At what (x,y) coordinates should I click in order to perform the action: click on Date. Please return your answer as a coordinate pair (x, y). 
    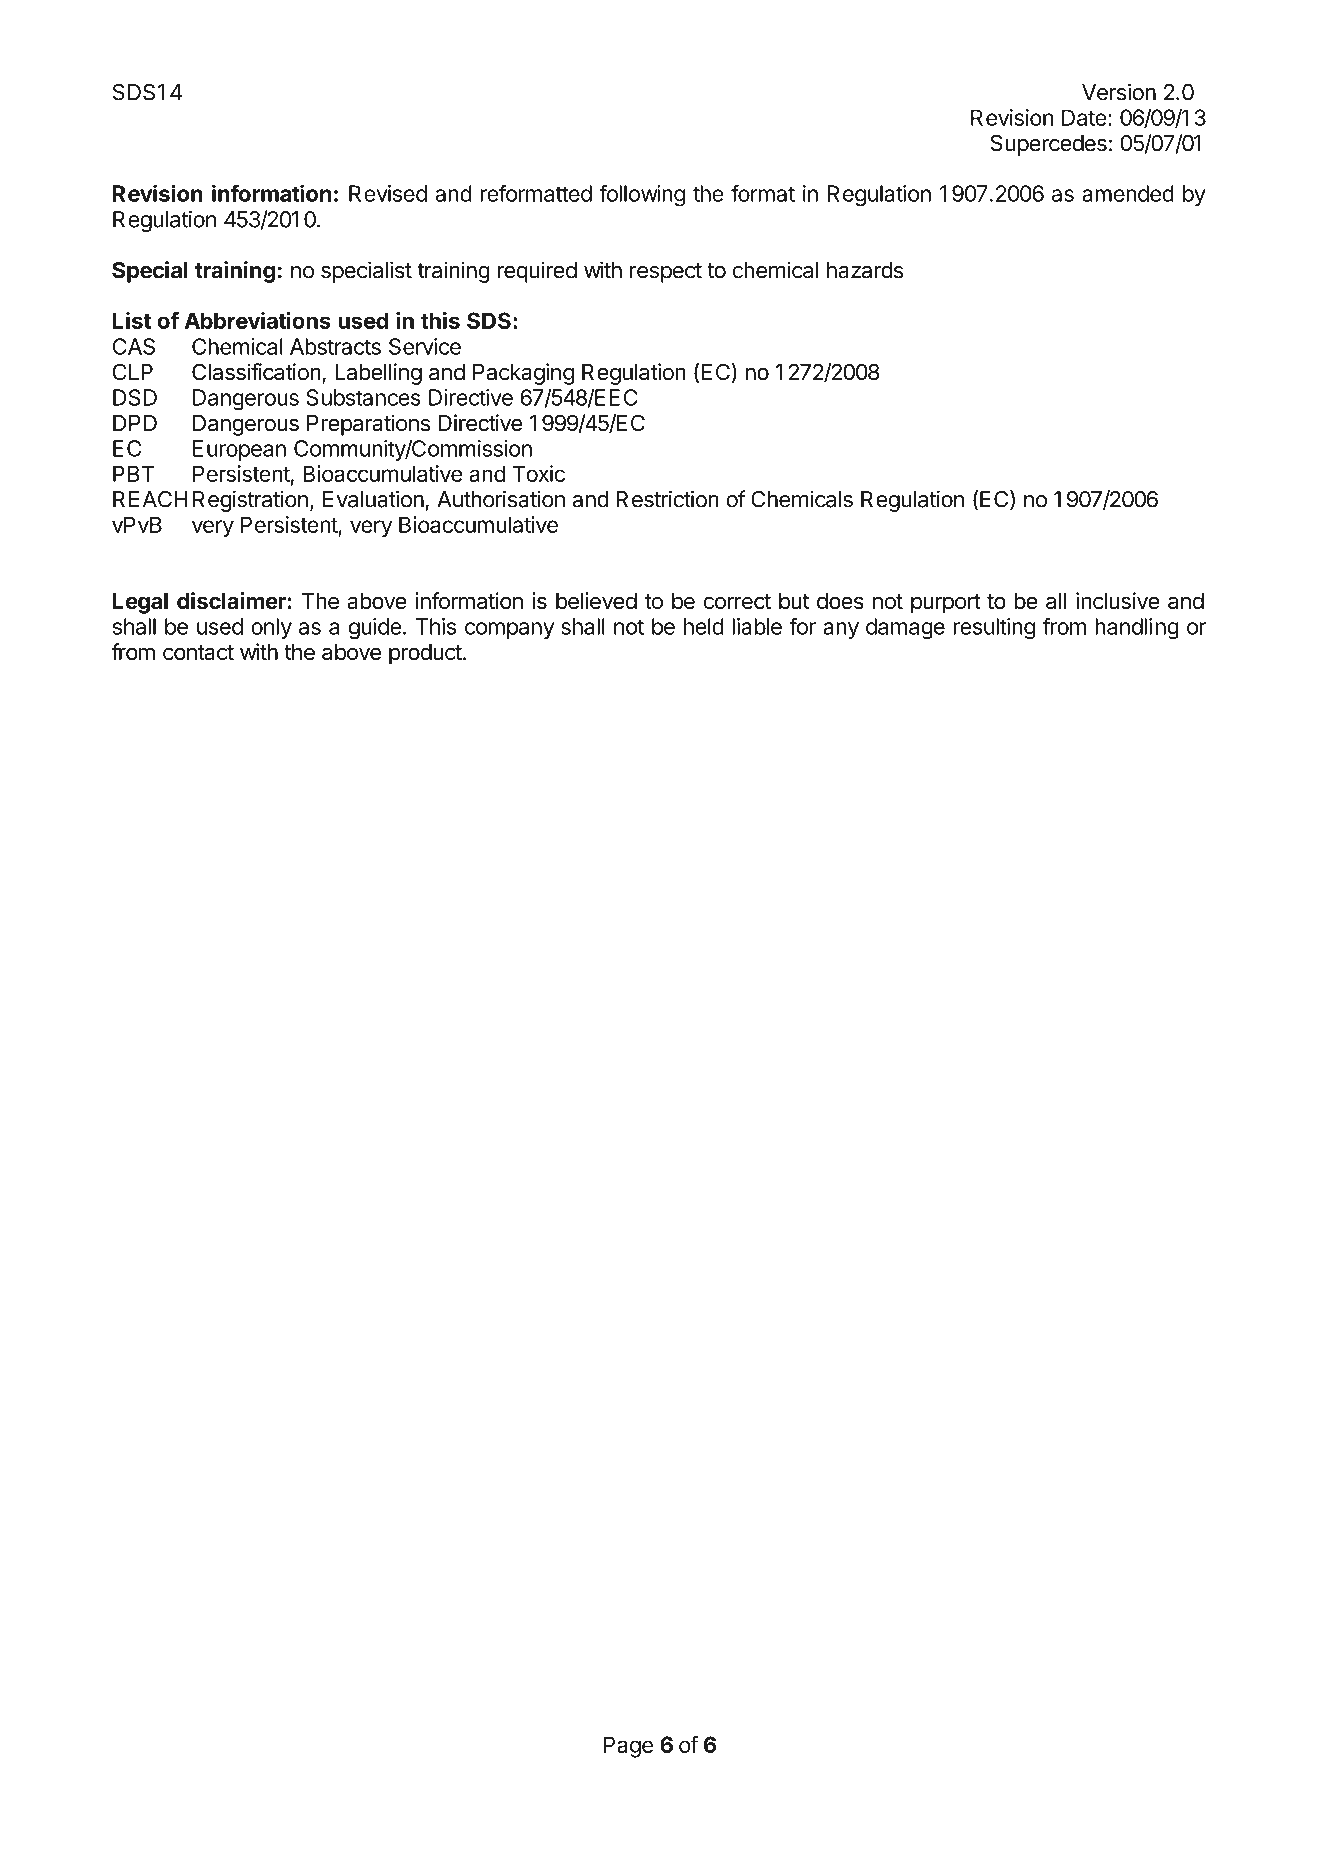
    Looking at the image, I should click on (1084, 117).
